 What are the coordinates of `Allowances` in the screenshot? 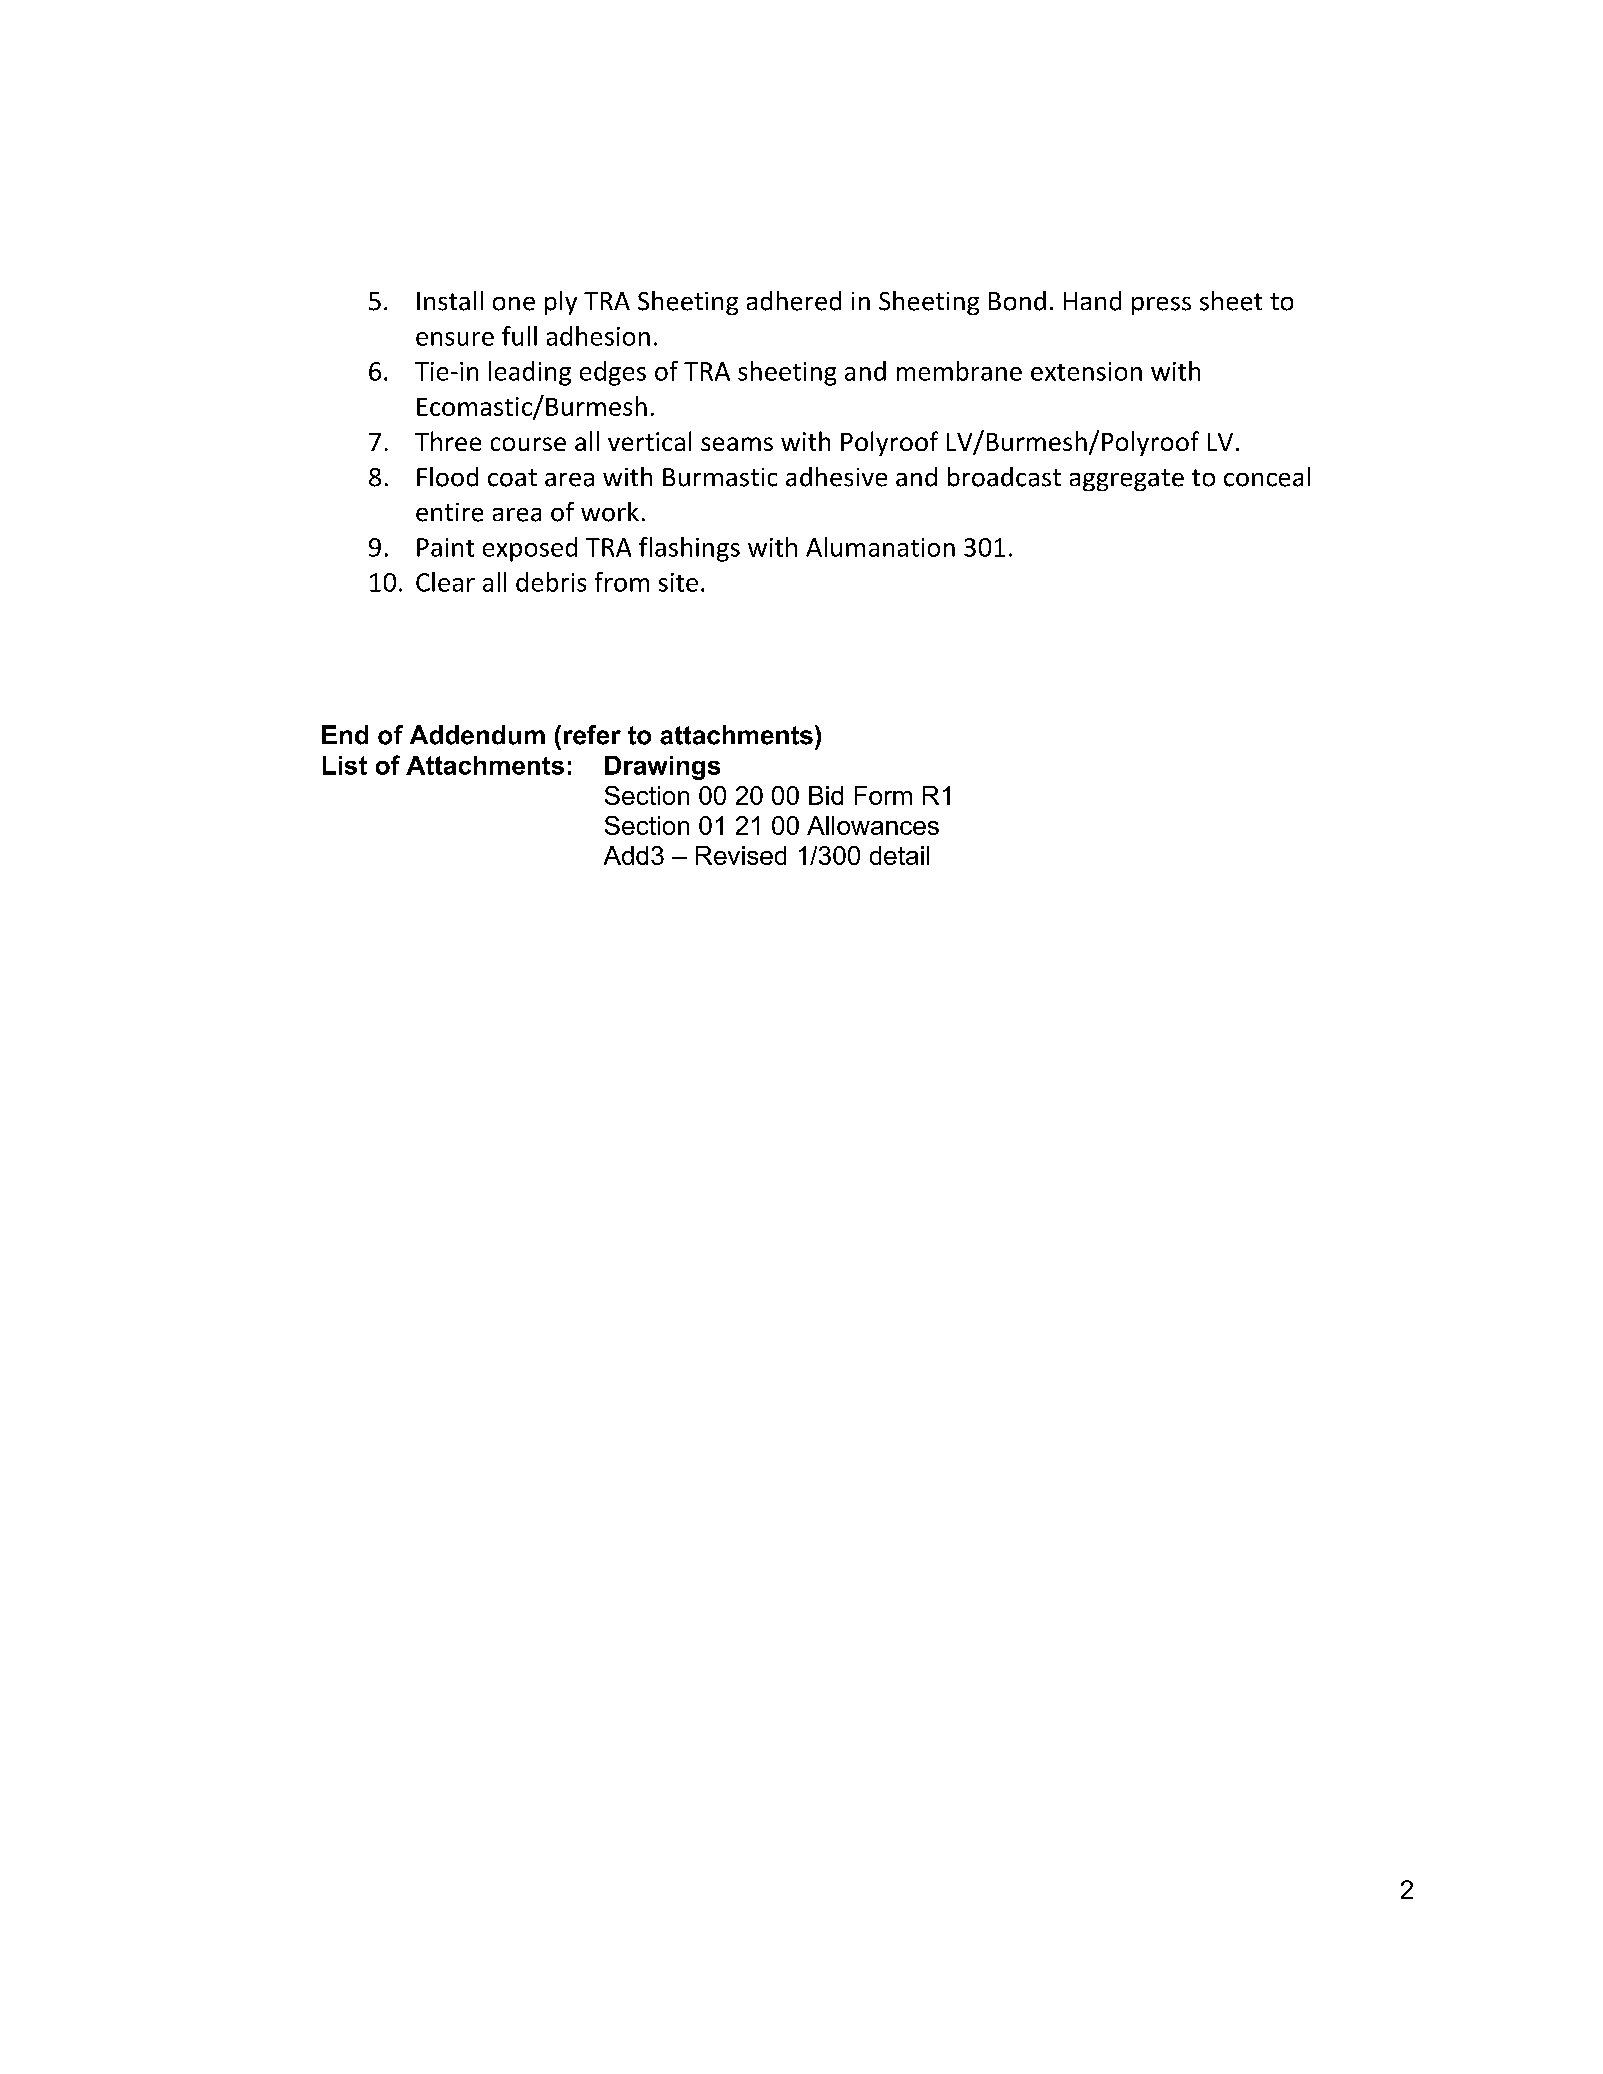 It's located at (873, 825).
